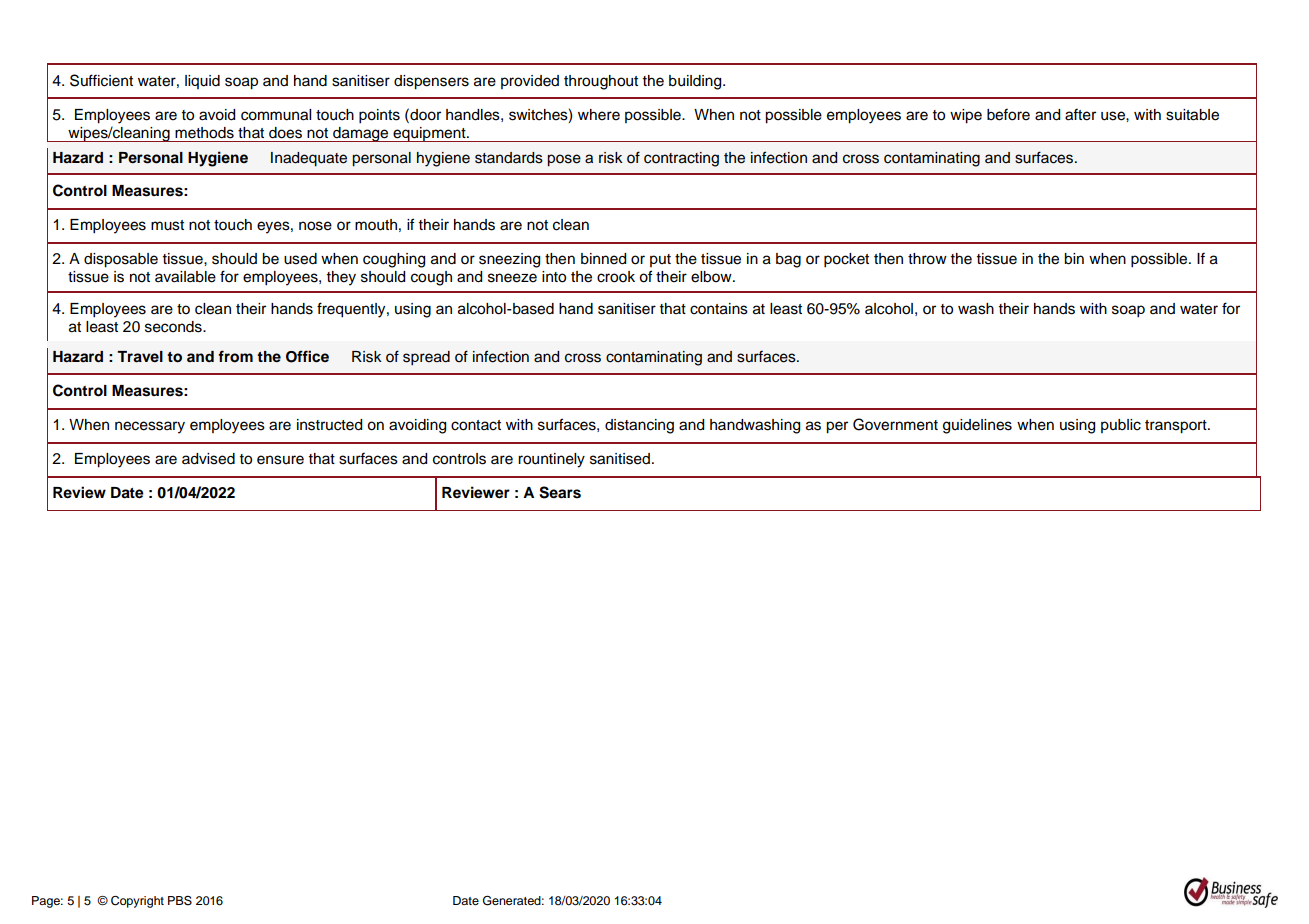  I want to click on Sears, so click(560, 492).
